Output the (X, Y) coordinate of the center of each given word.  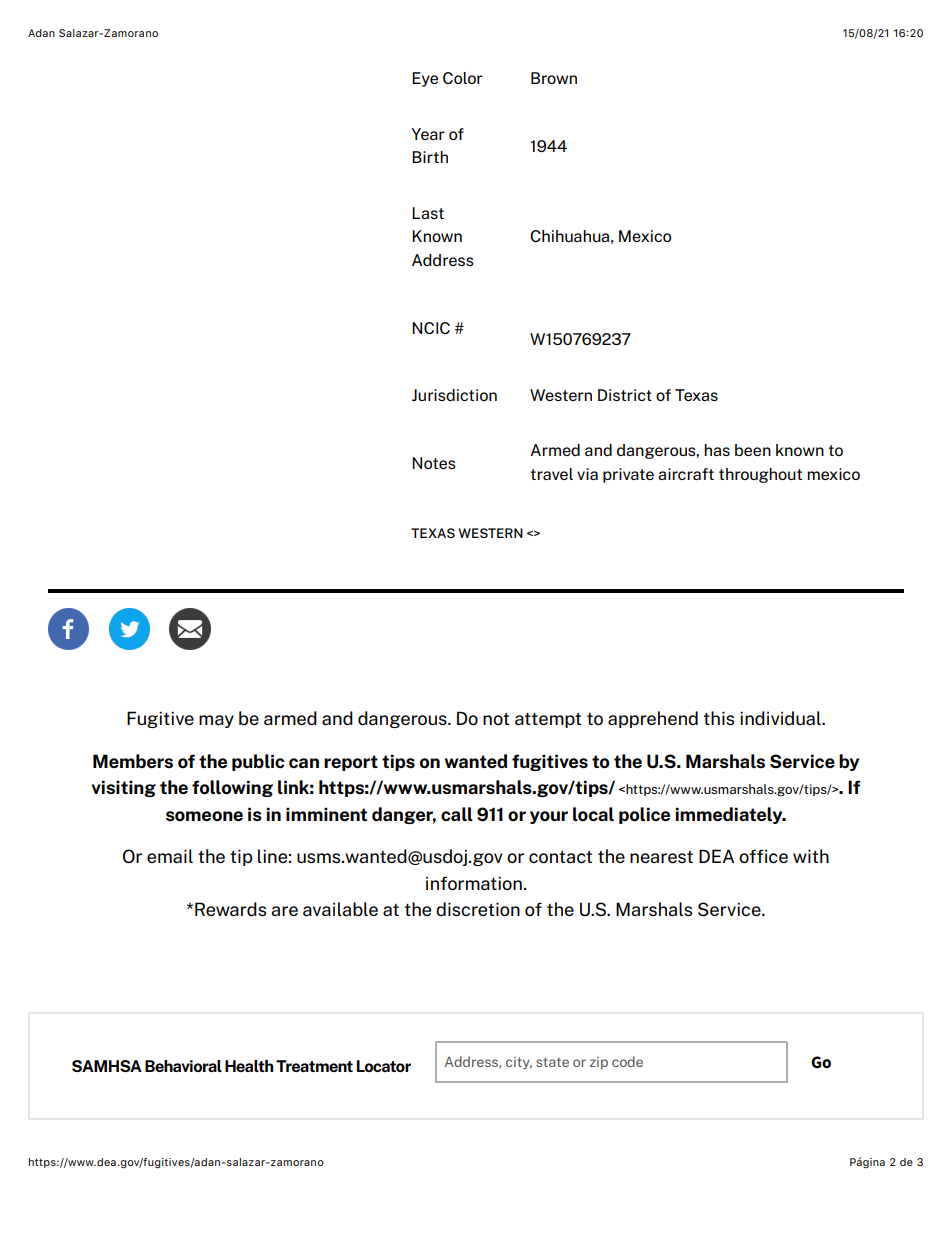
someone (204, 816)
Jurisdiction (454, 395)
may (216, 721)
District (625, 395)
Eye (425, 79)
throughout (760, 475)
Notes (434, 463)
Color (463, 78)
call (457, 814)
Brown (554, 78)
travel (552, 474)
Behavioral (183, 1066)
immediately (730, 815)
